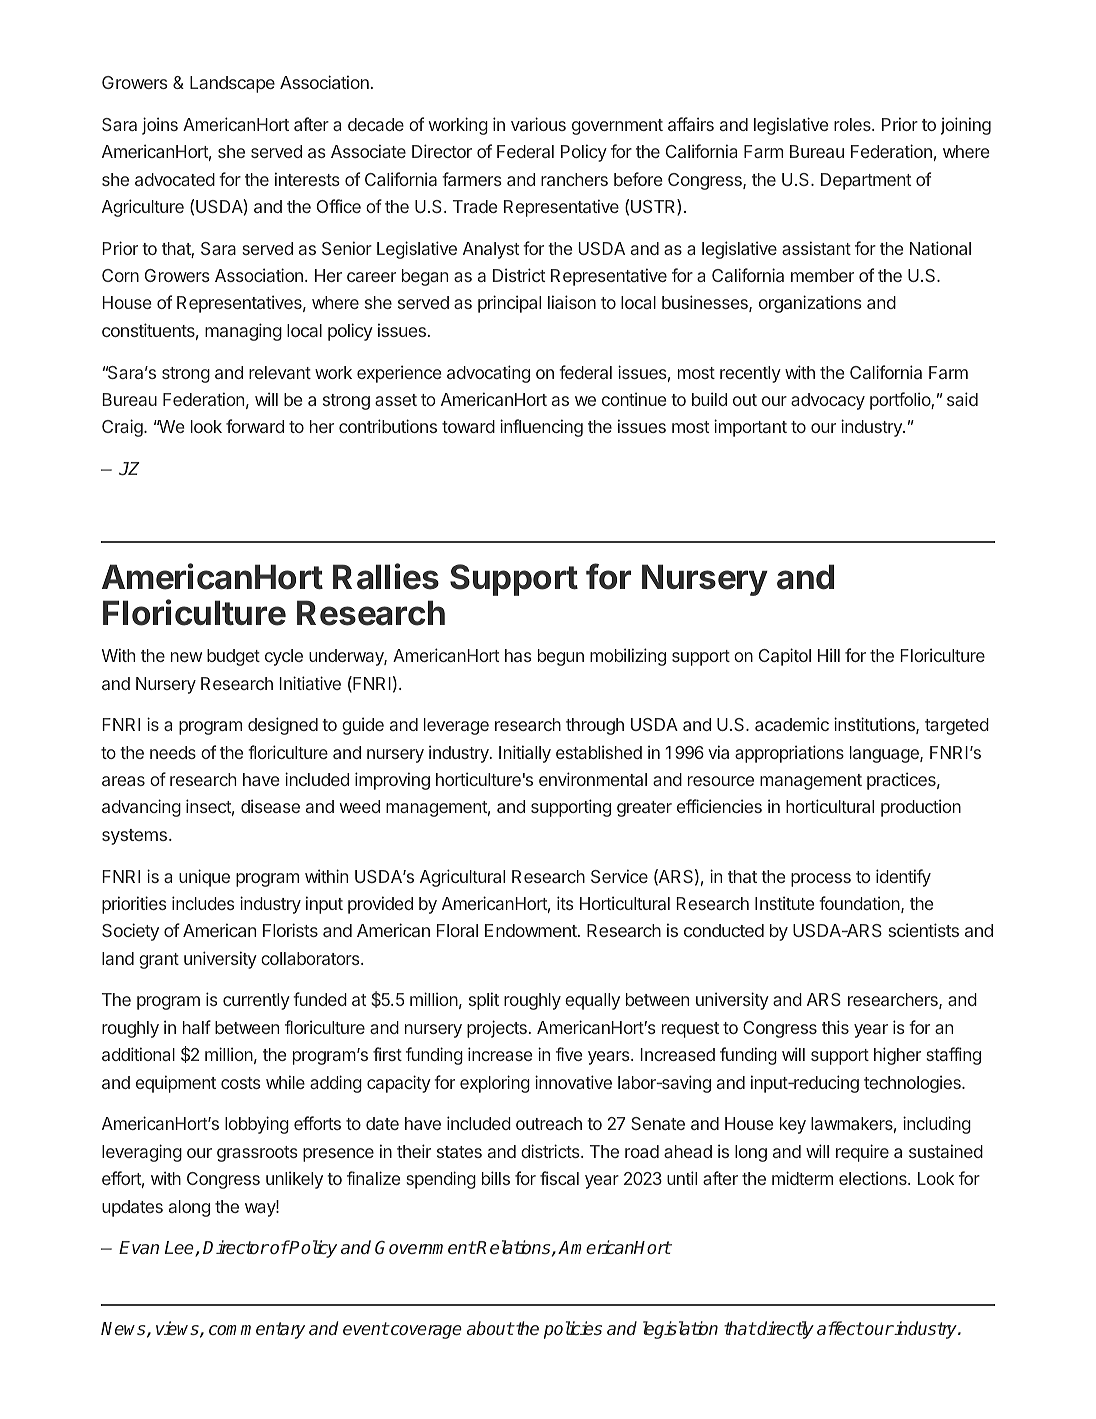 Image resolution: width=1096 pixels, height=1419 pixels. What do you see at coordinates (541, 428) in the screenshot?
I see `influencing` at bounding box center [541, 428].
